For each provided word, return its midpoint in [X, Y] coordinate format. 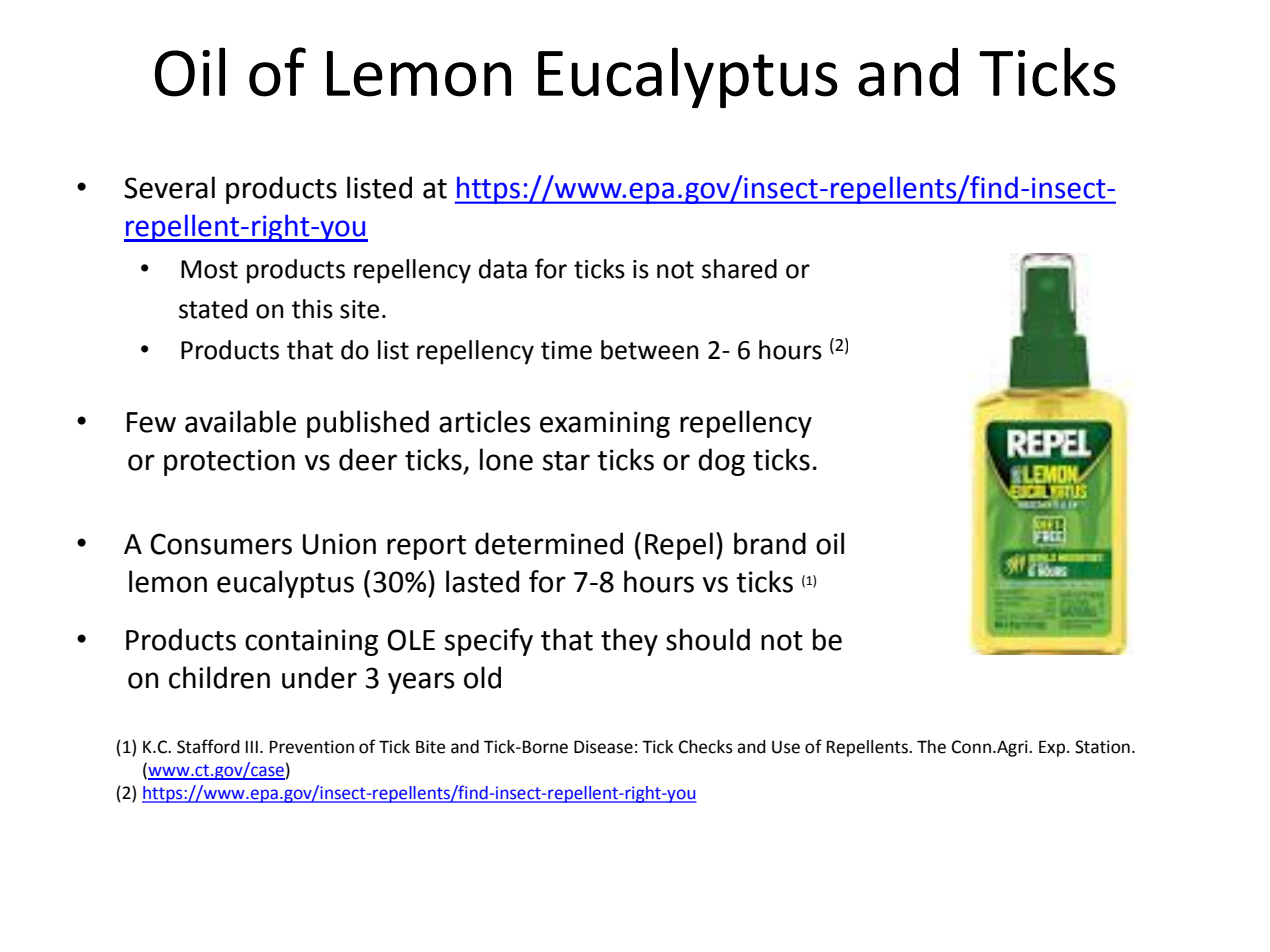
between [650, 350]
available [240, 421]
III [252, 747]
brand [770, 543]
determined [549, 543]
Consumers [221, 544]
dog [721, 462]
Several [169, 187]
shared [739, 269]
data [503, 269]
